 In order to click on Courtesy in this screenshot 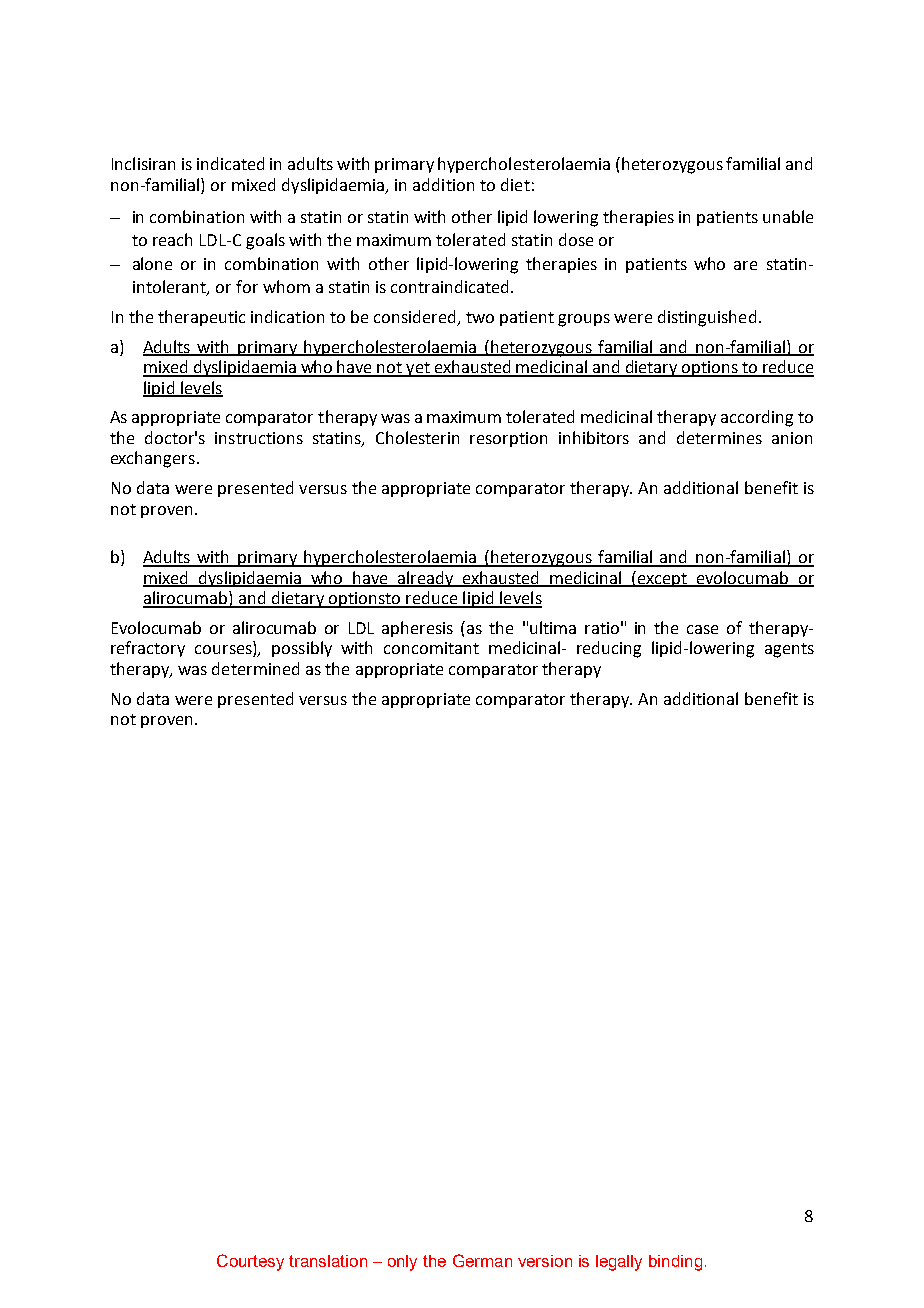, I will do `click(250, 1262)`.
